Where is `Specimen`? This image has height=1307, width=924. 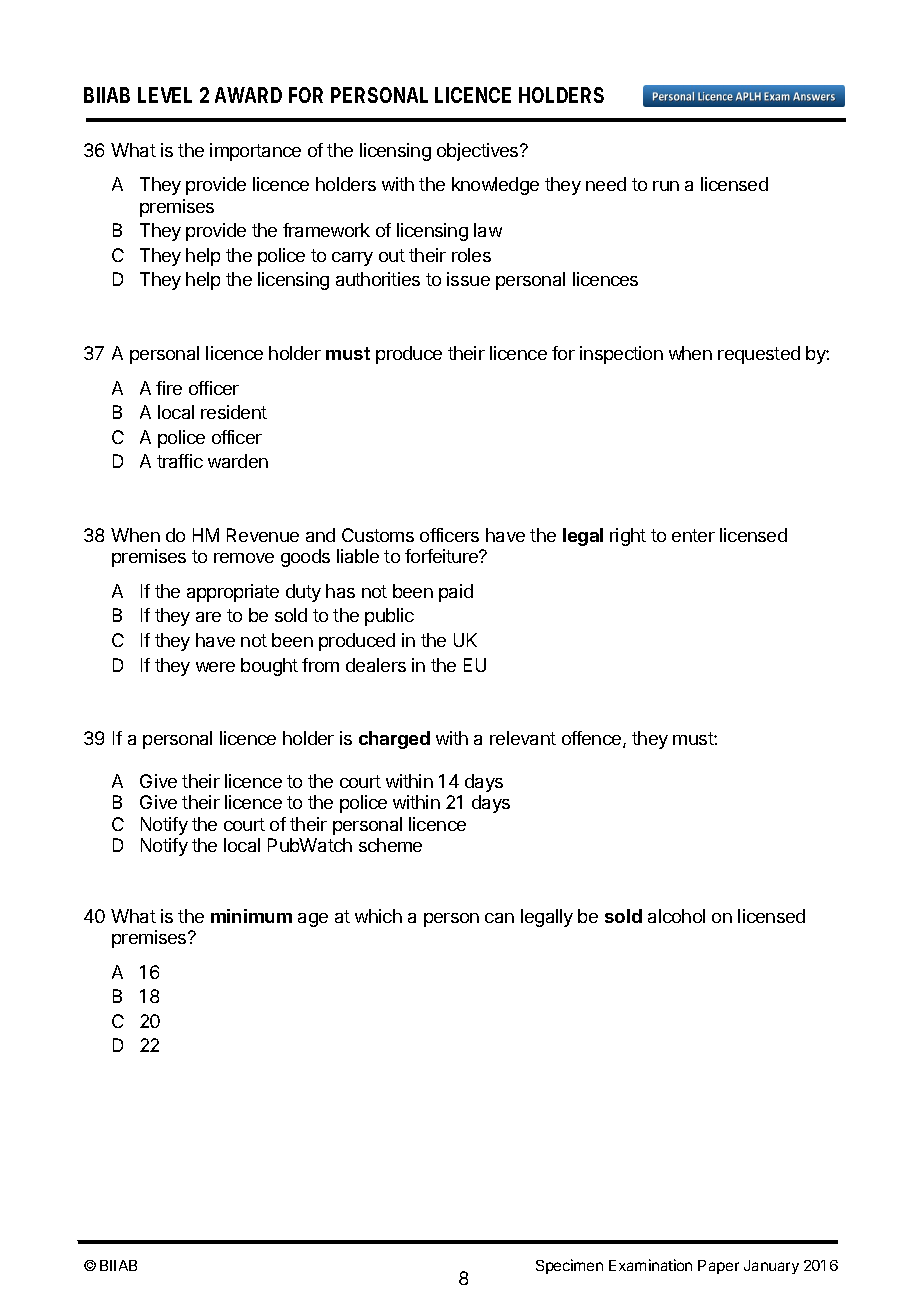 Specimen is located at coordinates (569, 1266).
